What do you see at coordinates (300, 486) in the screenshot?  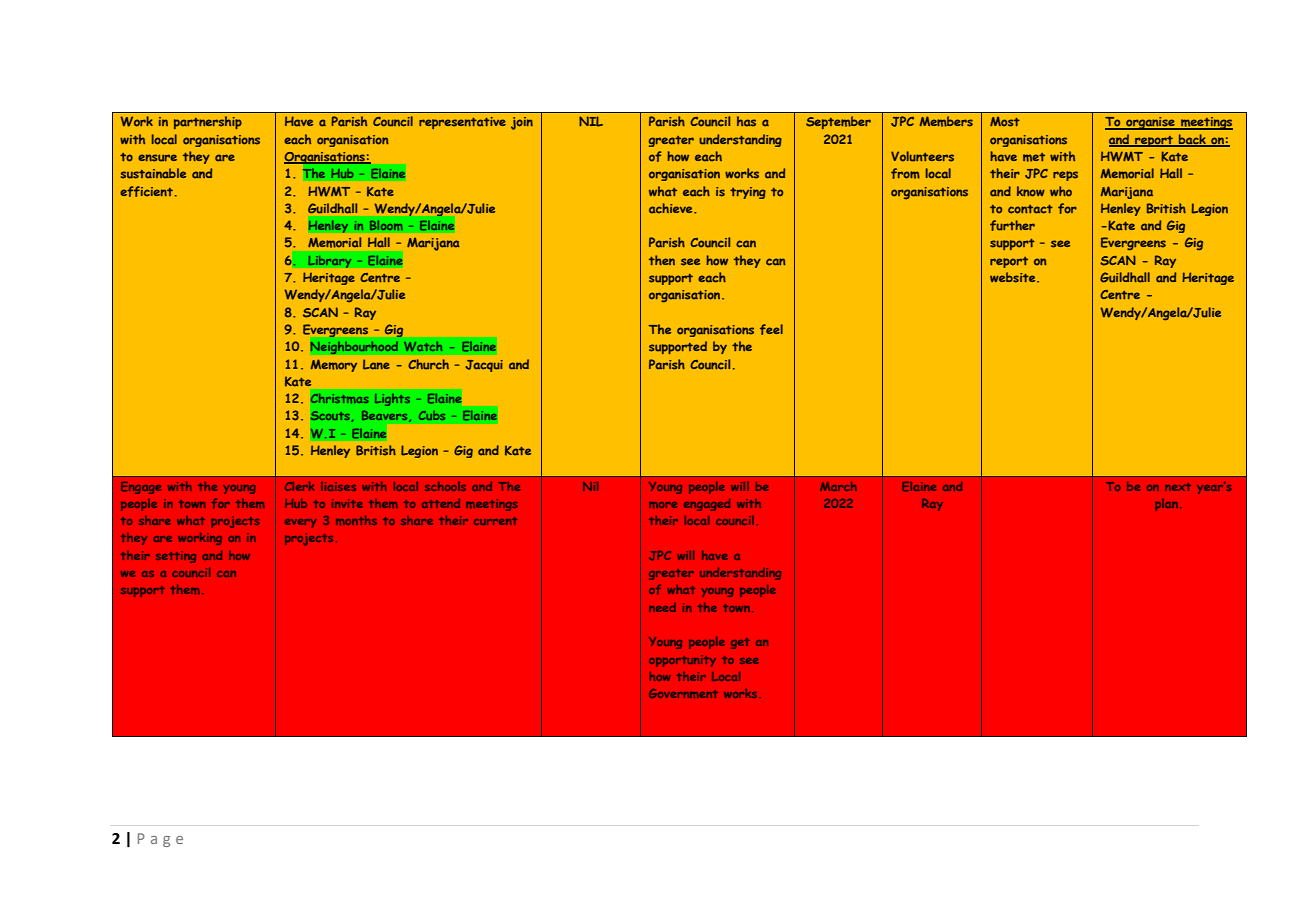 I see `Clerk` at bounding box center [300, 486].
